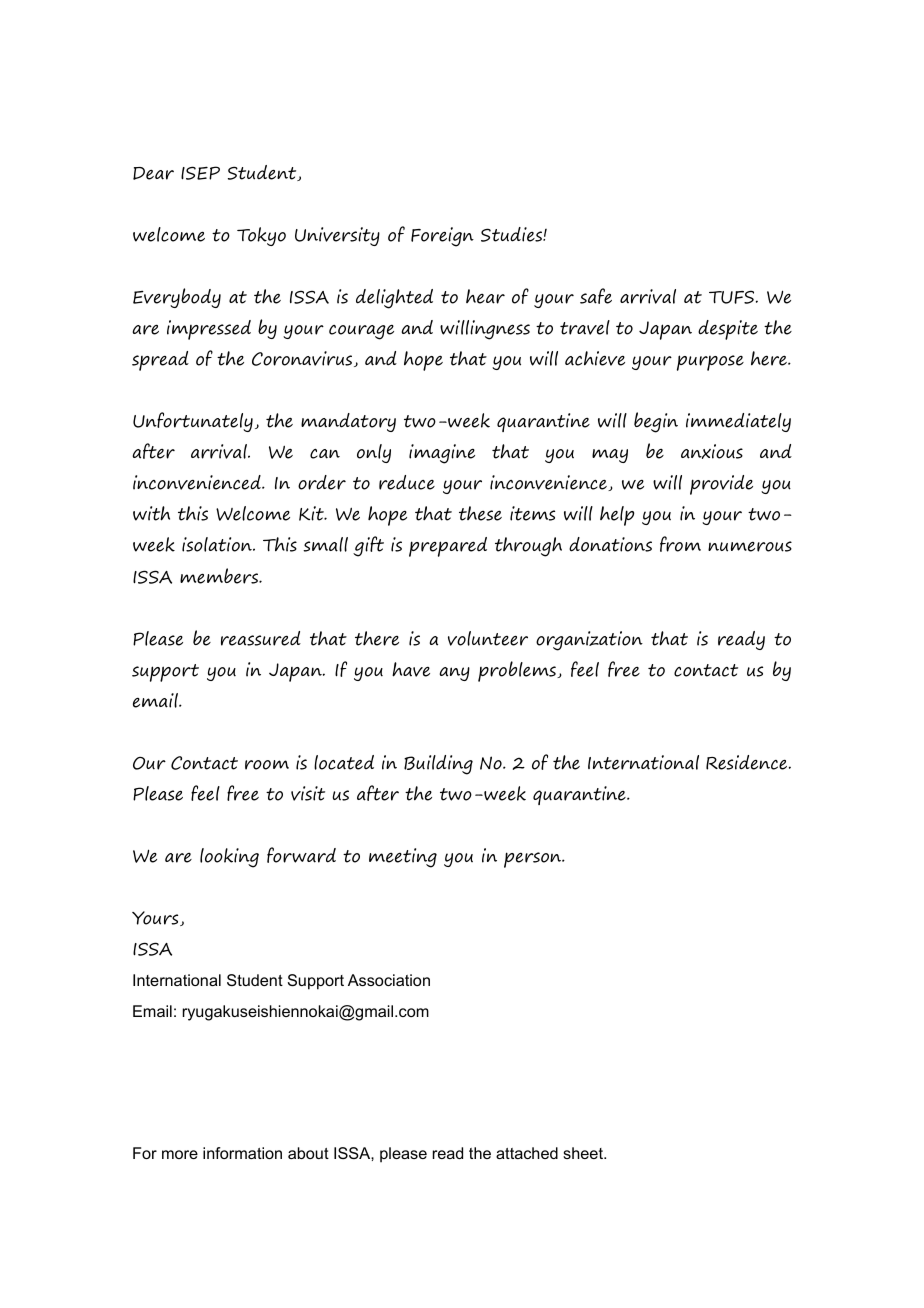 The image size is (924, 1308). I want to click on Unfortunately, so click(193, 422).
